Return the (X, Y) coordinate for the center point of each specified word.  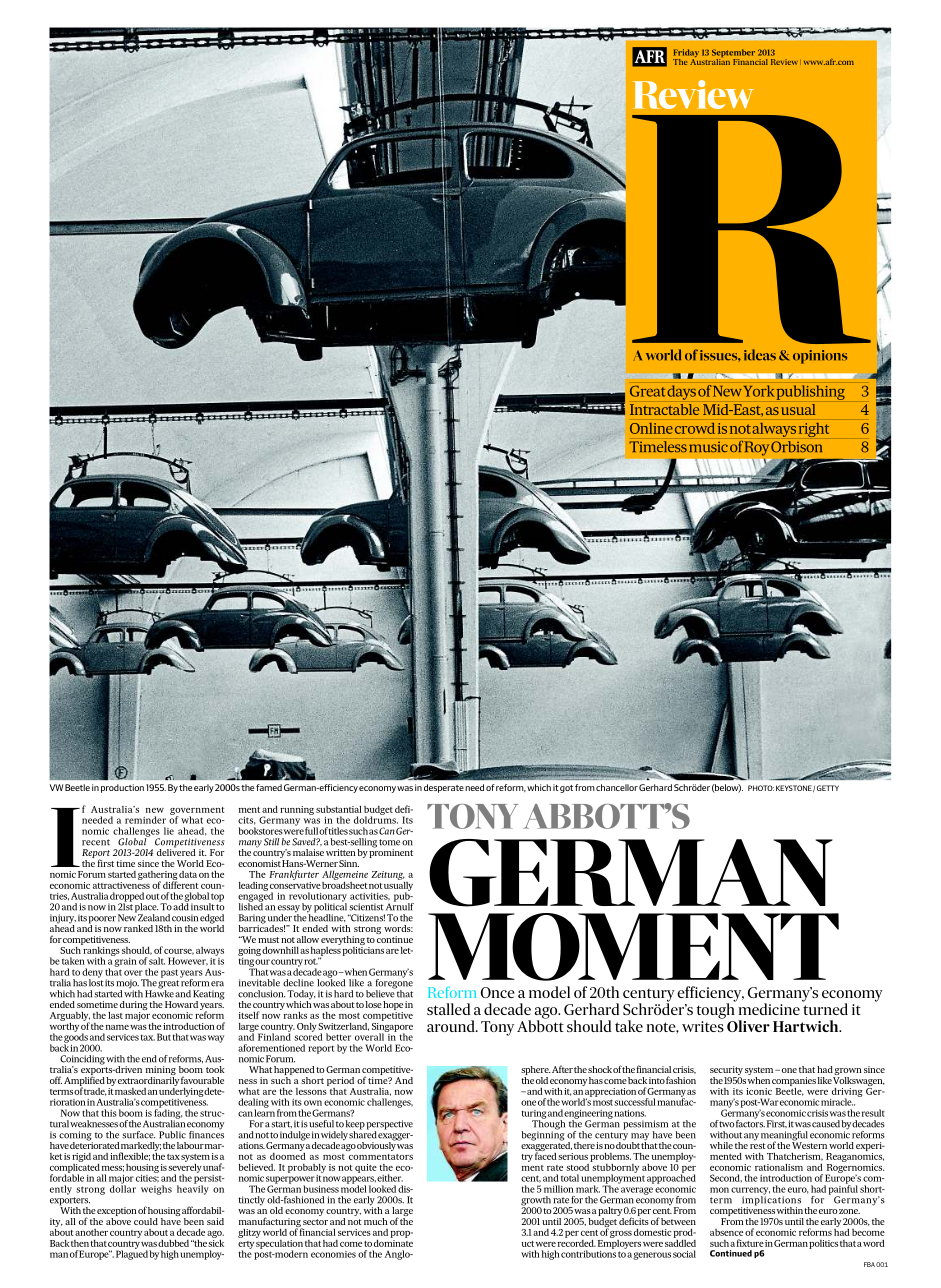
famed (269, 787)
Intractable (664, 409)
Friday (686, 54)
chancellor (617, 787)
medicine (769, 1009)
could (146, 1221)
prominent (391, 852)
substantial (339, 809)
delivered (176, 851)
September (733, 54)
